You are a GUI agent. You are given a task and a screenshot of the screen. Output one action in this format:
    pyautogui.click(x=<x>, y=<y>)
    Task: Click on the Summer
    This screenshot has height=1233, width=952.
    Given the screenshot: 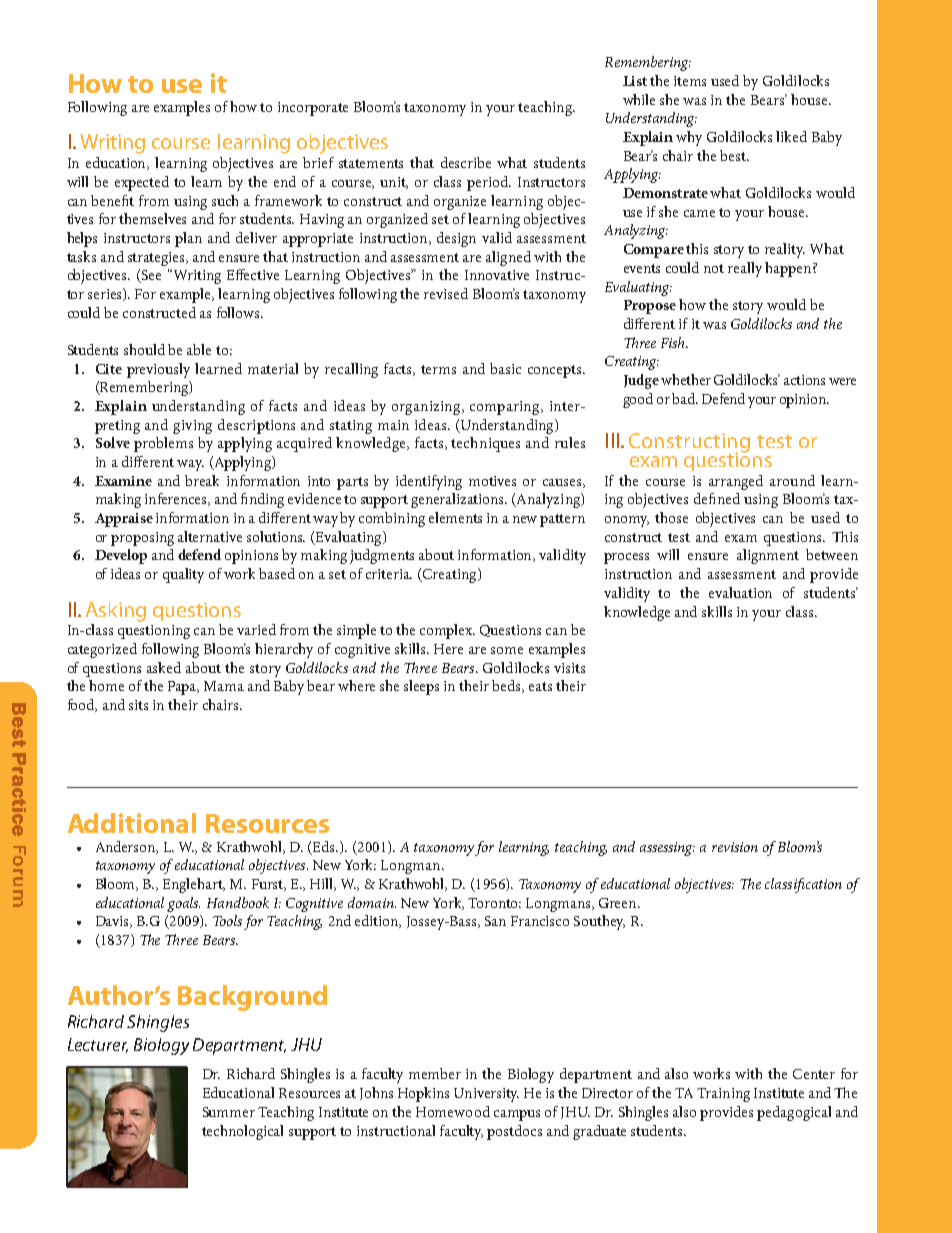 What is the action you would take?
    pyautogui.click(x=229, y=1112)
